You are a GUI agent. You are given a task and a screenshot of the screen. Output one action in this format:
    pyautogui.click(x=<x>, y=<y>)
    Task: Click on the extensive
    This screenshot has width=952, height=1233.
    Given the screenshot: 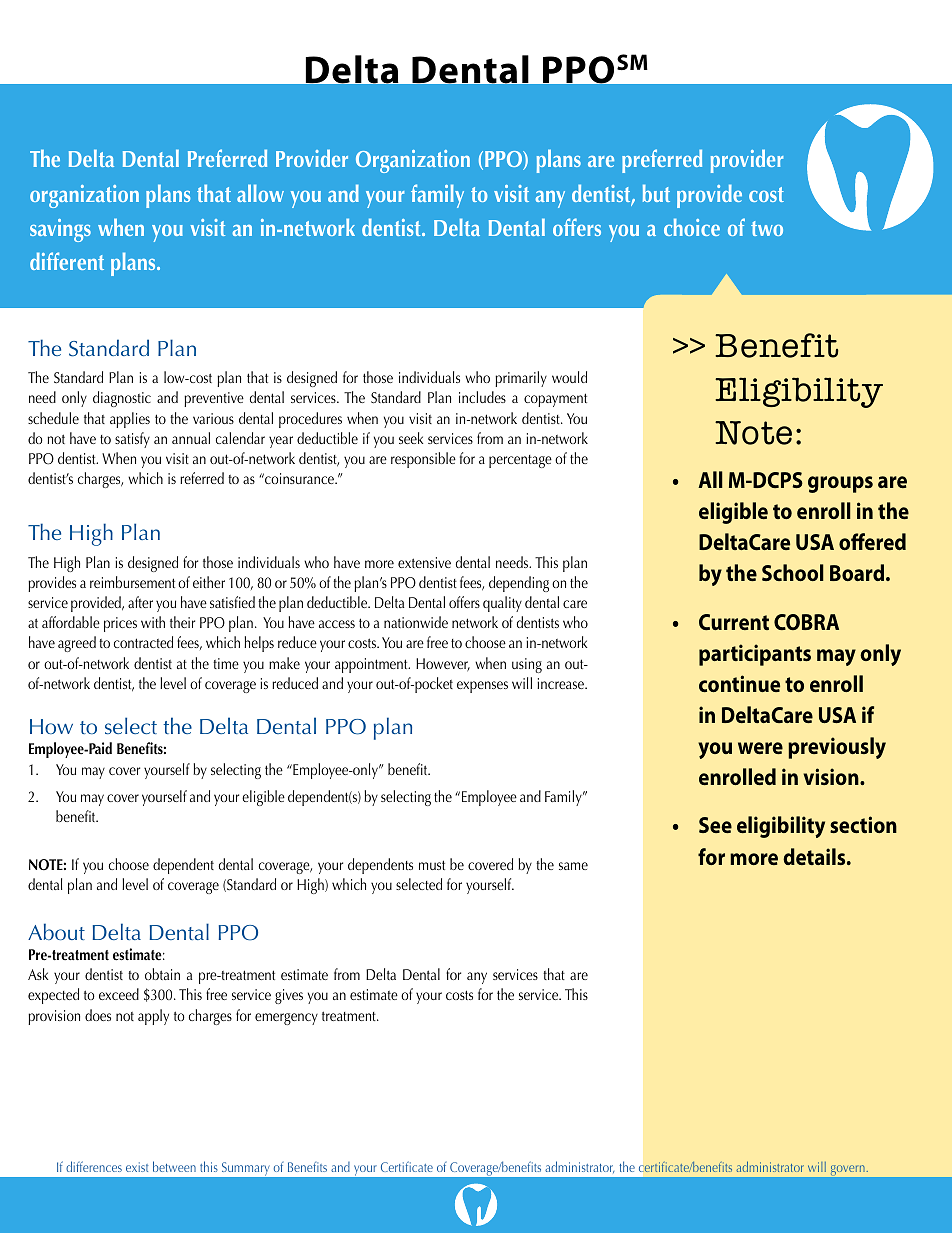 What is the action you would take?
    pyautogui.click(x=424, y=562)
